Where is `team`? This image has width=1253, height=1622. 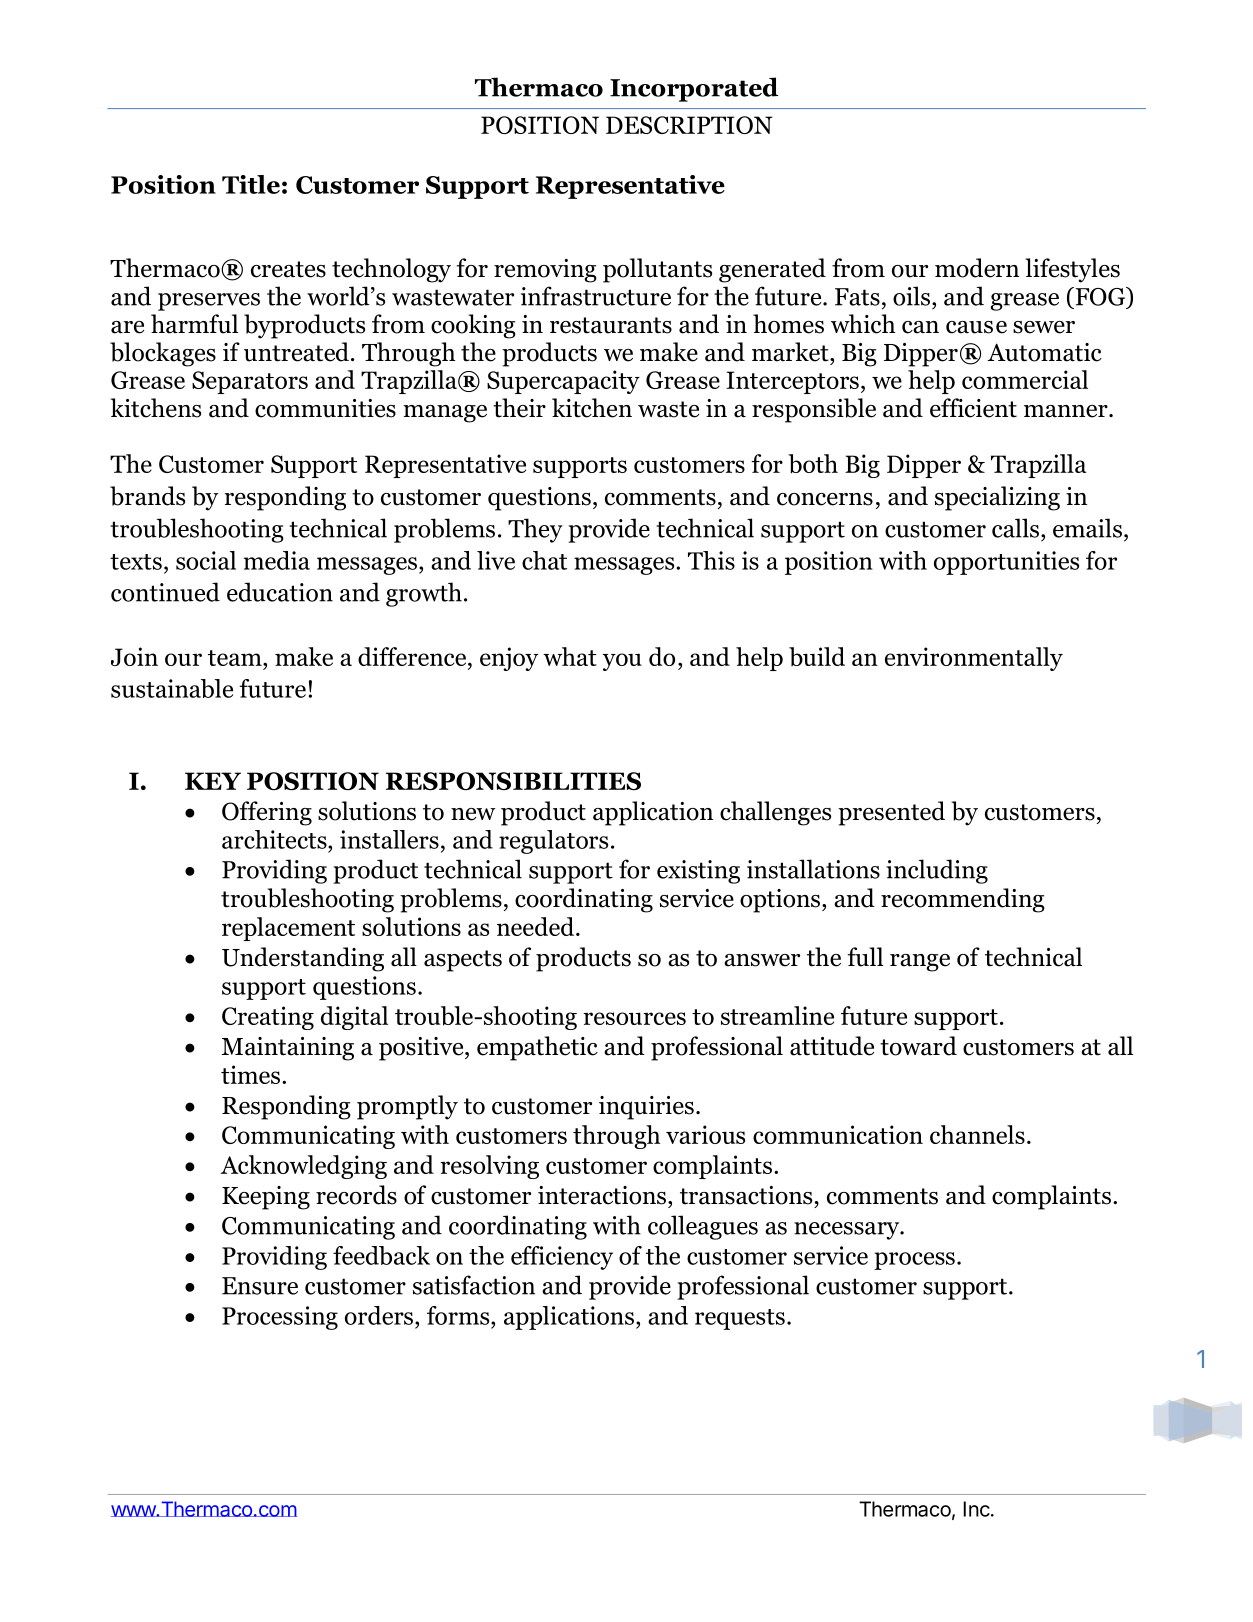
team is located at coordinates (236, 658).
